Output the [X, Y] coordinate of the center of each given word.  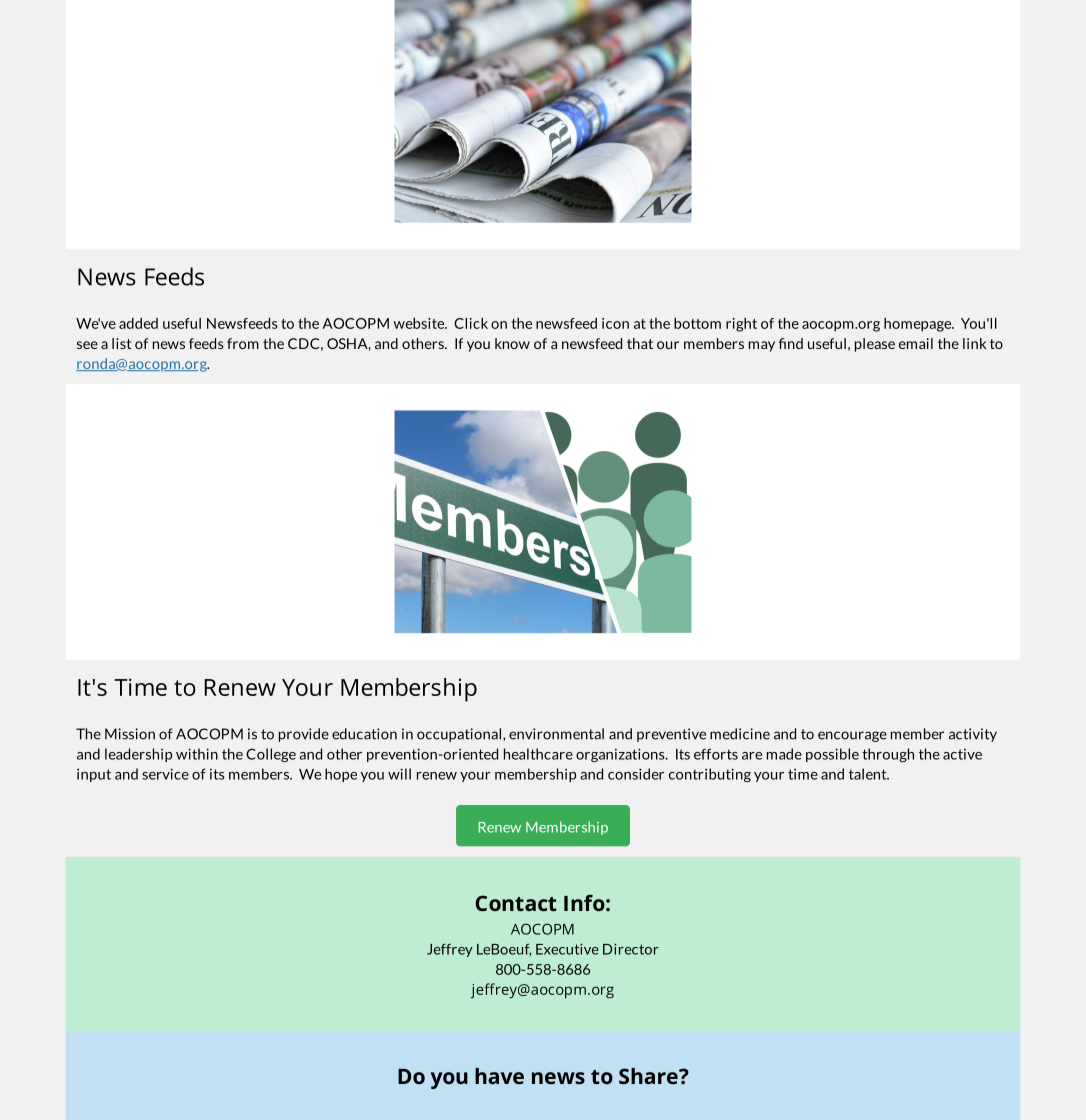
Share [649, 1076]
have [499, 1076]
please [875, 345]
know [512, 343]
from [243, 343]
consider [636, 774]
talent [869, 774]
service [165, 774]
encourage [852, 736]
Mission [130, 734]
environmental [556, 734]
